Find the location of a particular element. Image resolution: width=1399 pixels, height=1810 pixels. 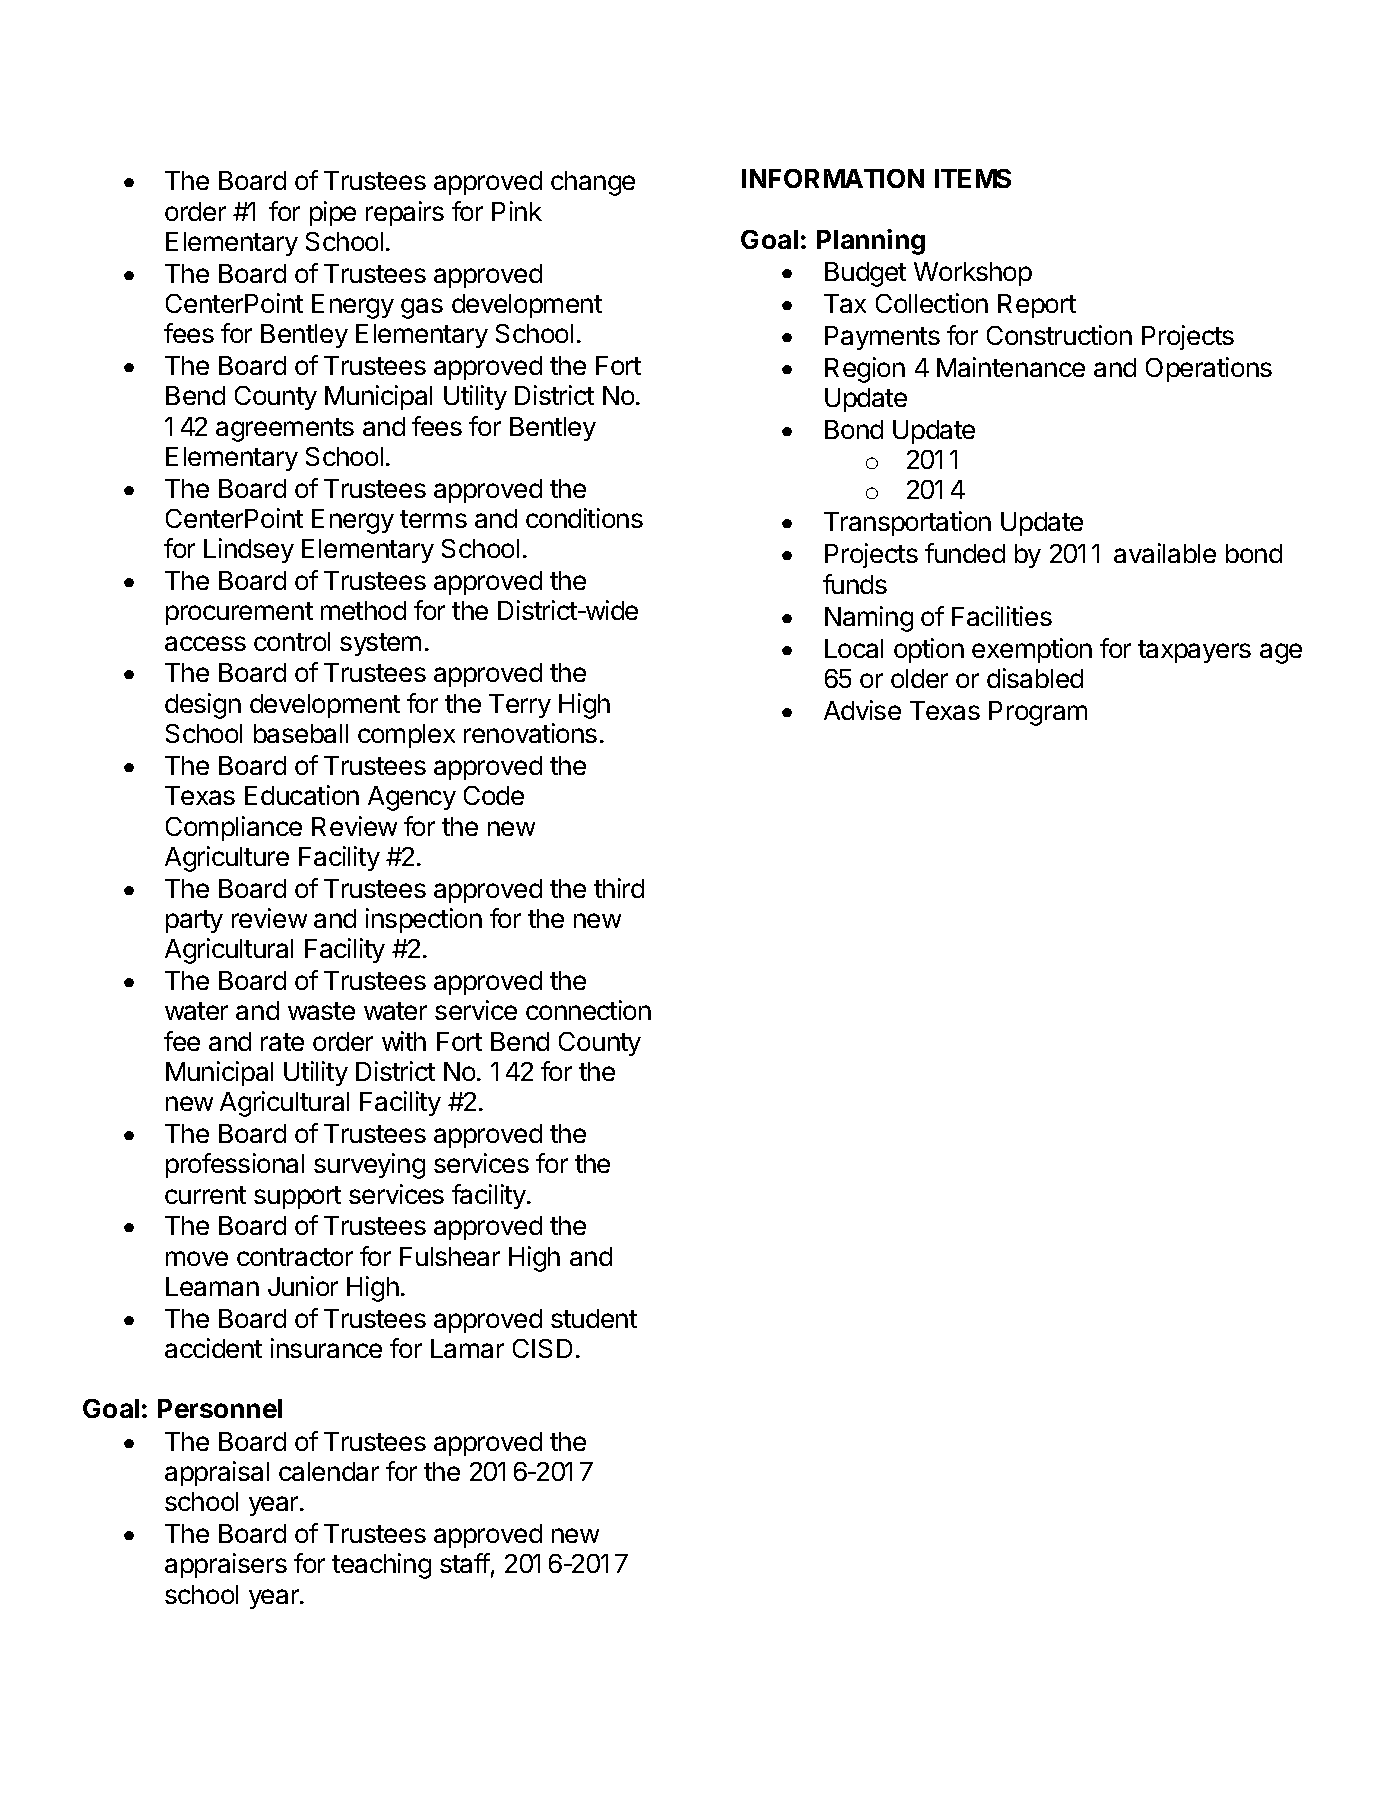

staff is located at coordinates (465, 1563).
